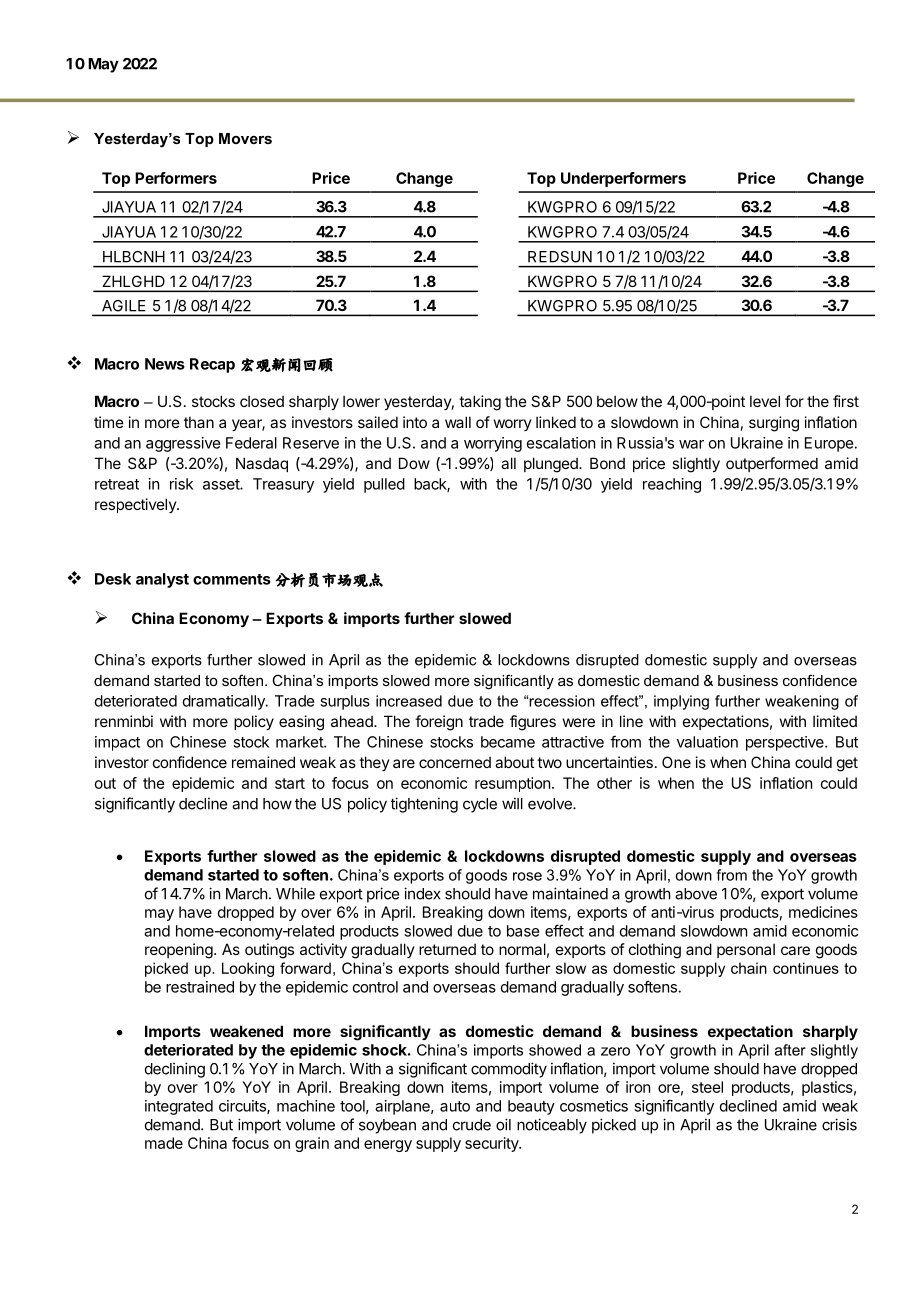 This image has width=924, height=1308. What do you see at coordinates (786, 743) in the image?
I see `perspective` at bounding box center [786, 743].
